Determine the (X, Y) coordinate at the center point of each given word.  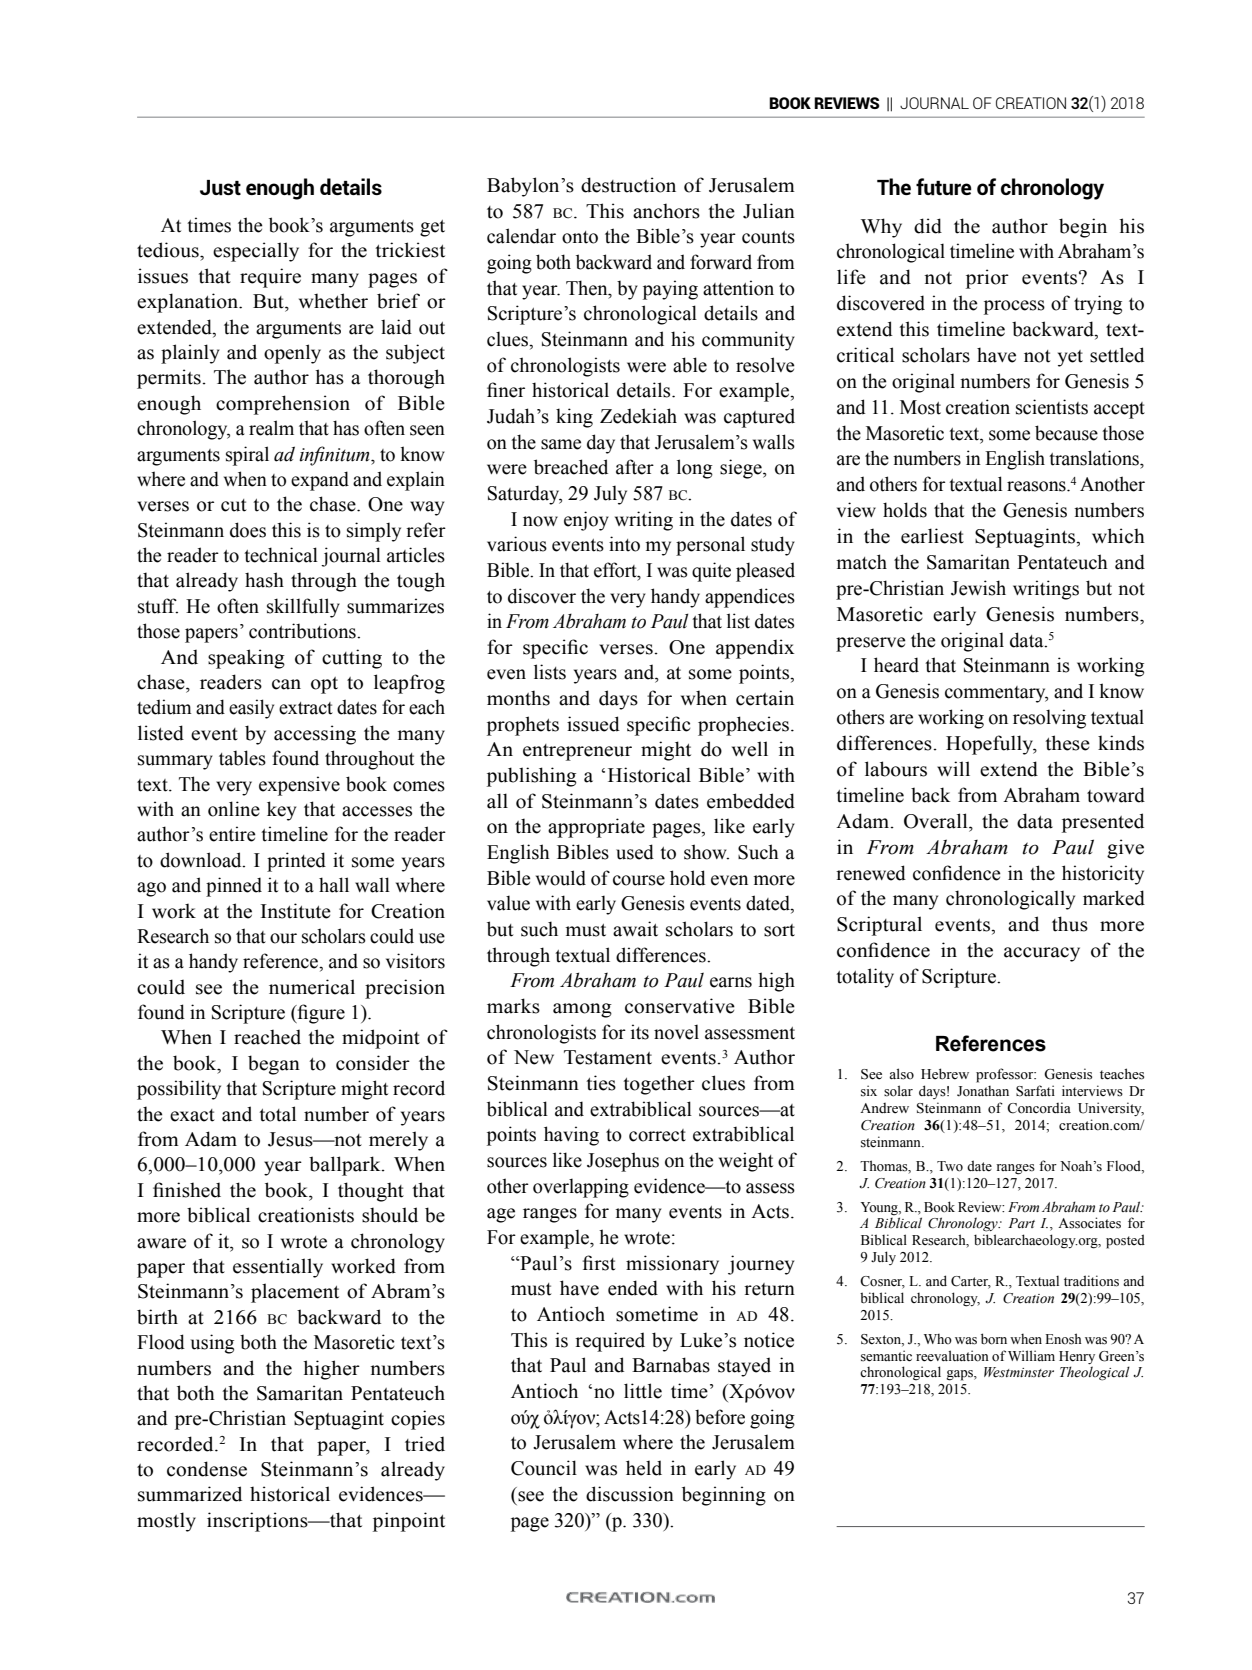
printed (296, 862)
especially (256, 252)
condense (207, 1469)
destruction (628, 185)
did (928, 226)
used (635, 852)
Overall (937, 821)
